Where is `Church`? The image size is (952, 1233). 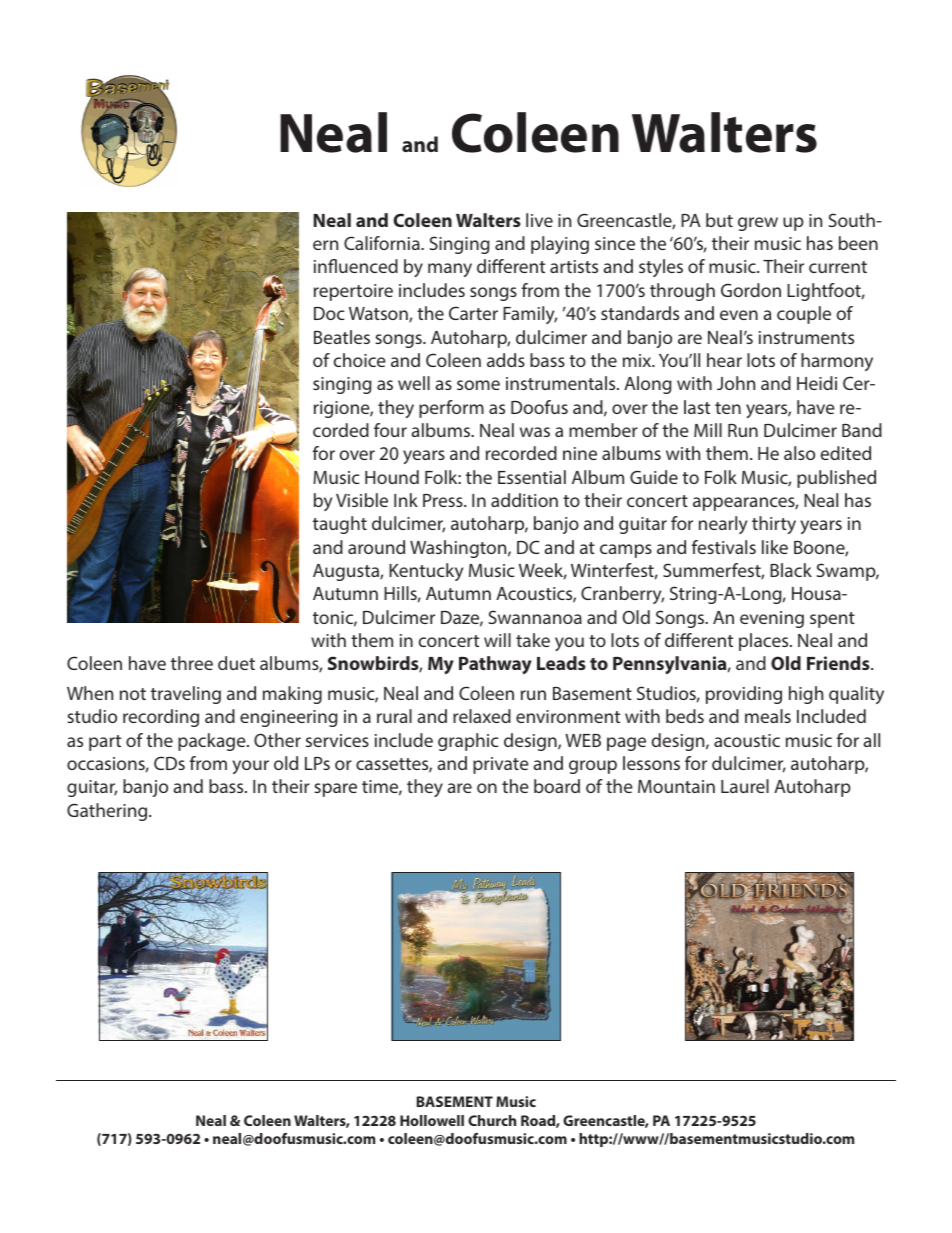 Church is located at coordinates (492, 1120).
